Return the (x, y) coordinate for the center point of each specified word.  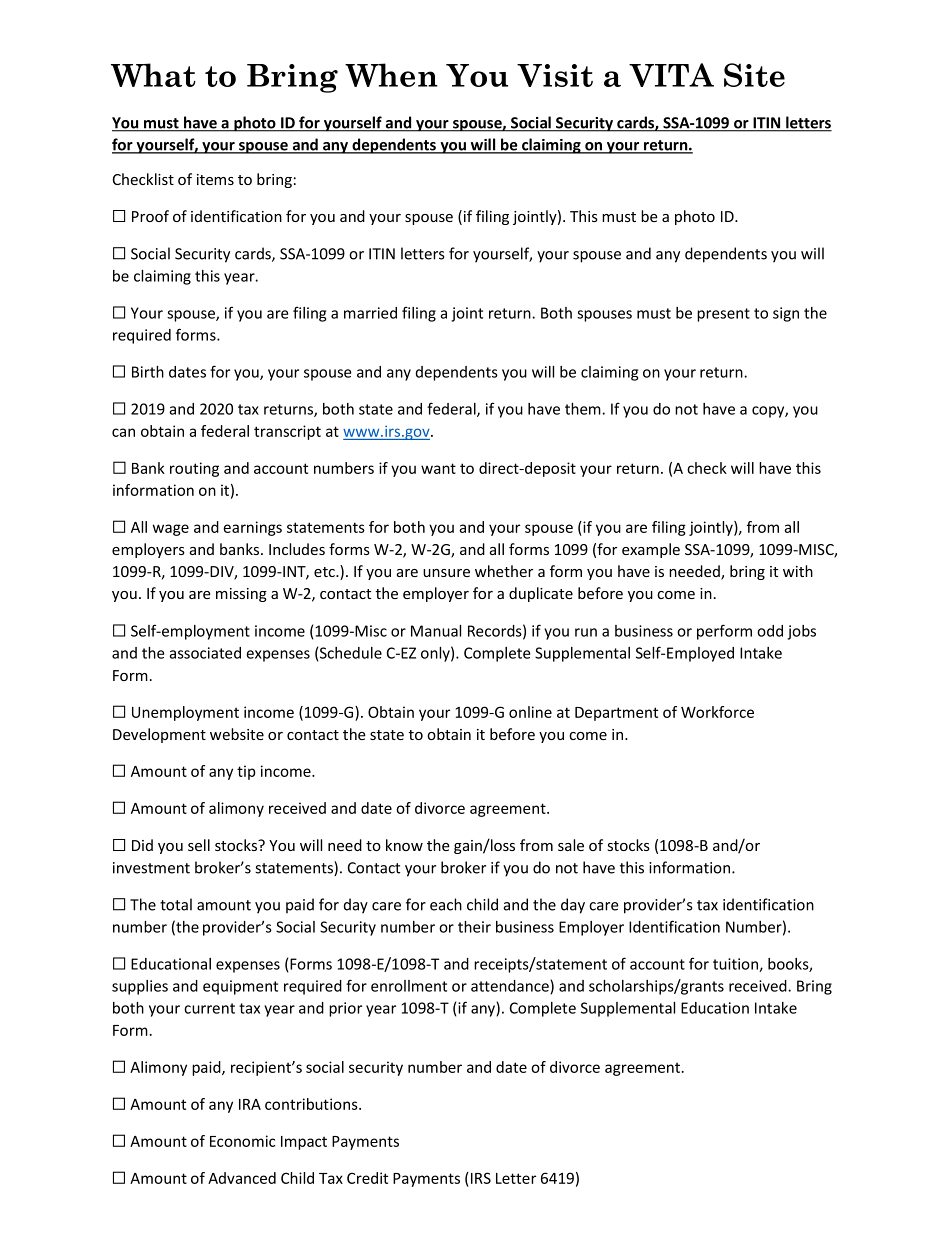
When (391, 75)
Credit (367, 1178)
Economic (242, 1141)
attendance (511, 987)
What (153, 75)
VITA (671, 75)
